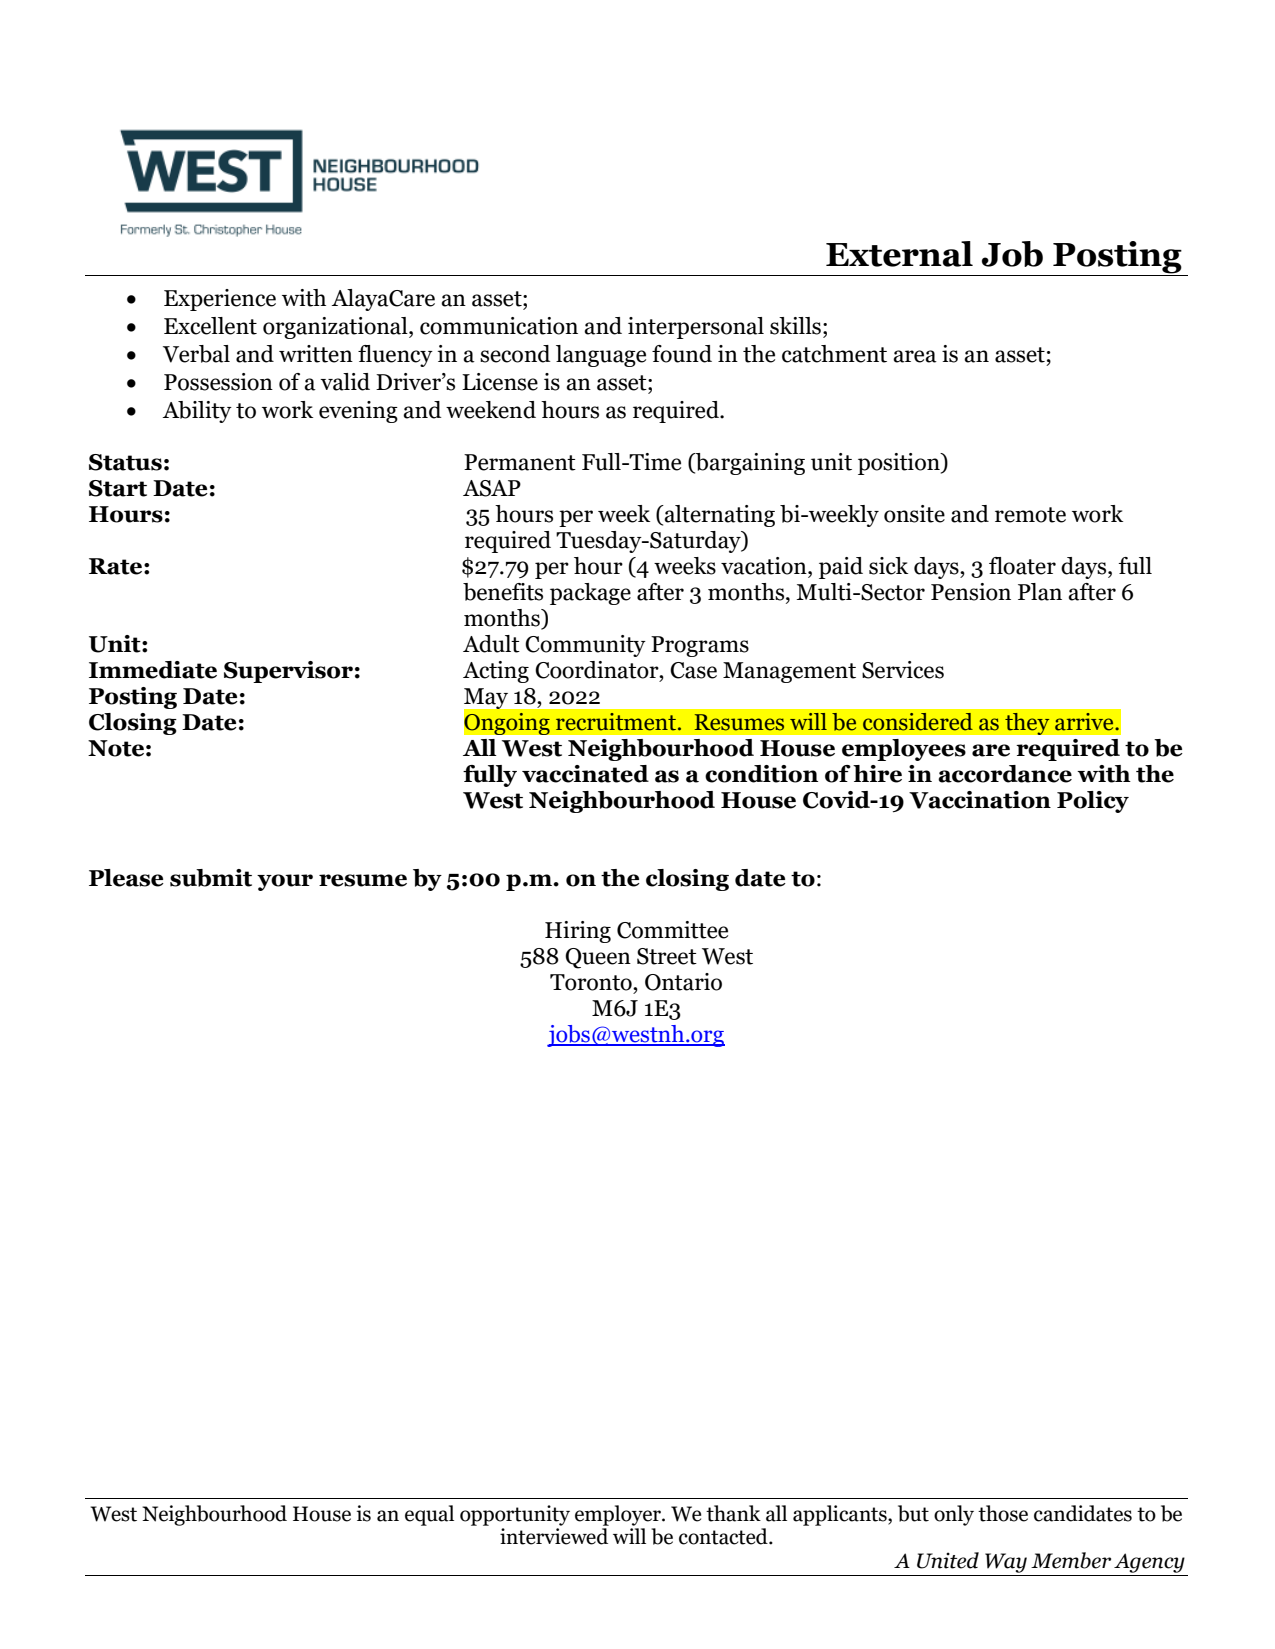  Describe the element at coordinates (554, 1536) in the image. I see `interviewed` at that location.
